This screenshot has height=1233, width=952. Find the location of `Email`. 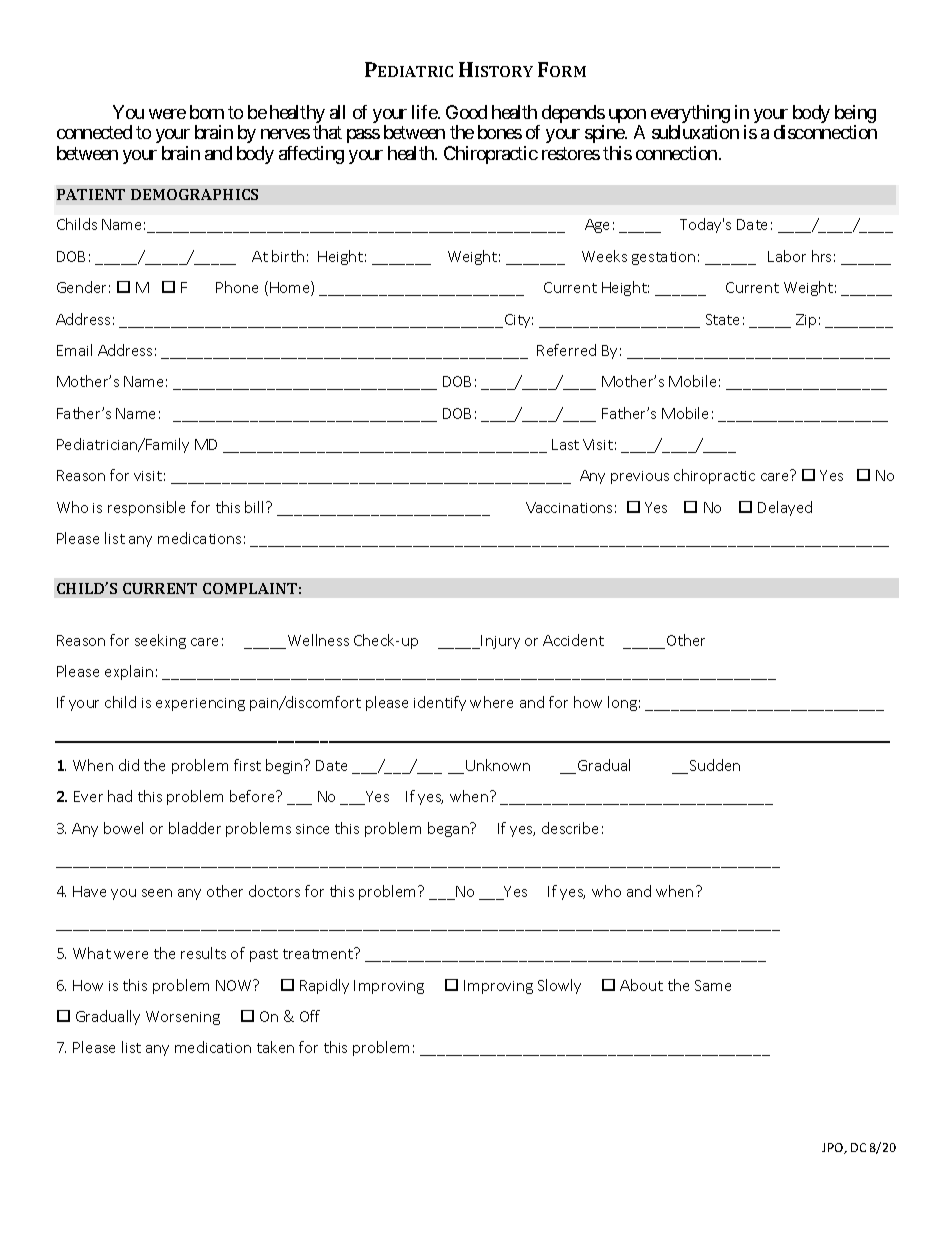

Email is located at coordinates (74, 350).
